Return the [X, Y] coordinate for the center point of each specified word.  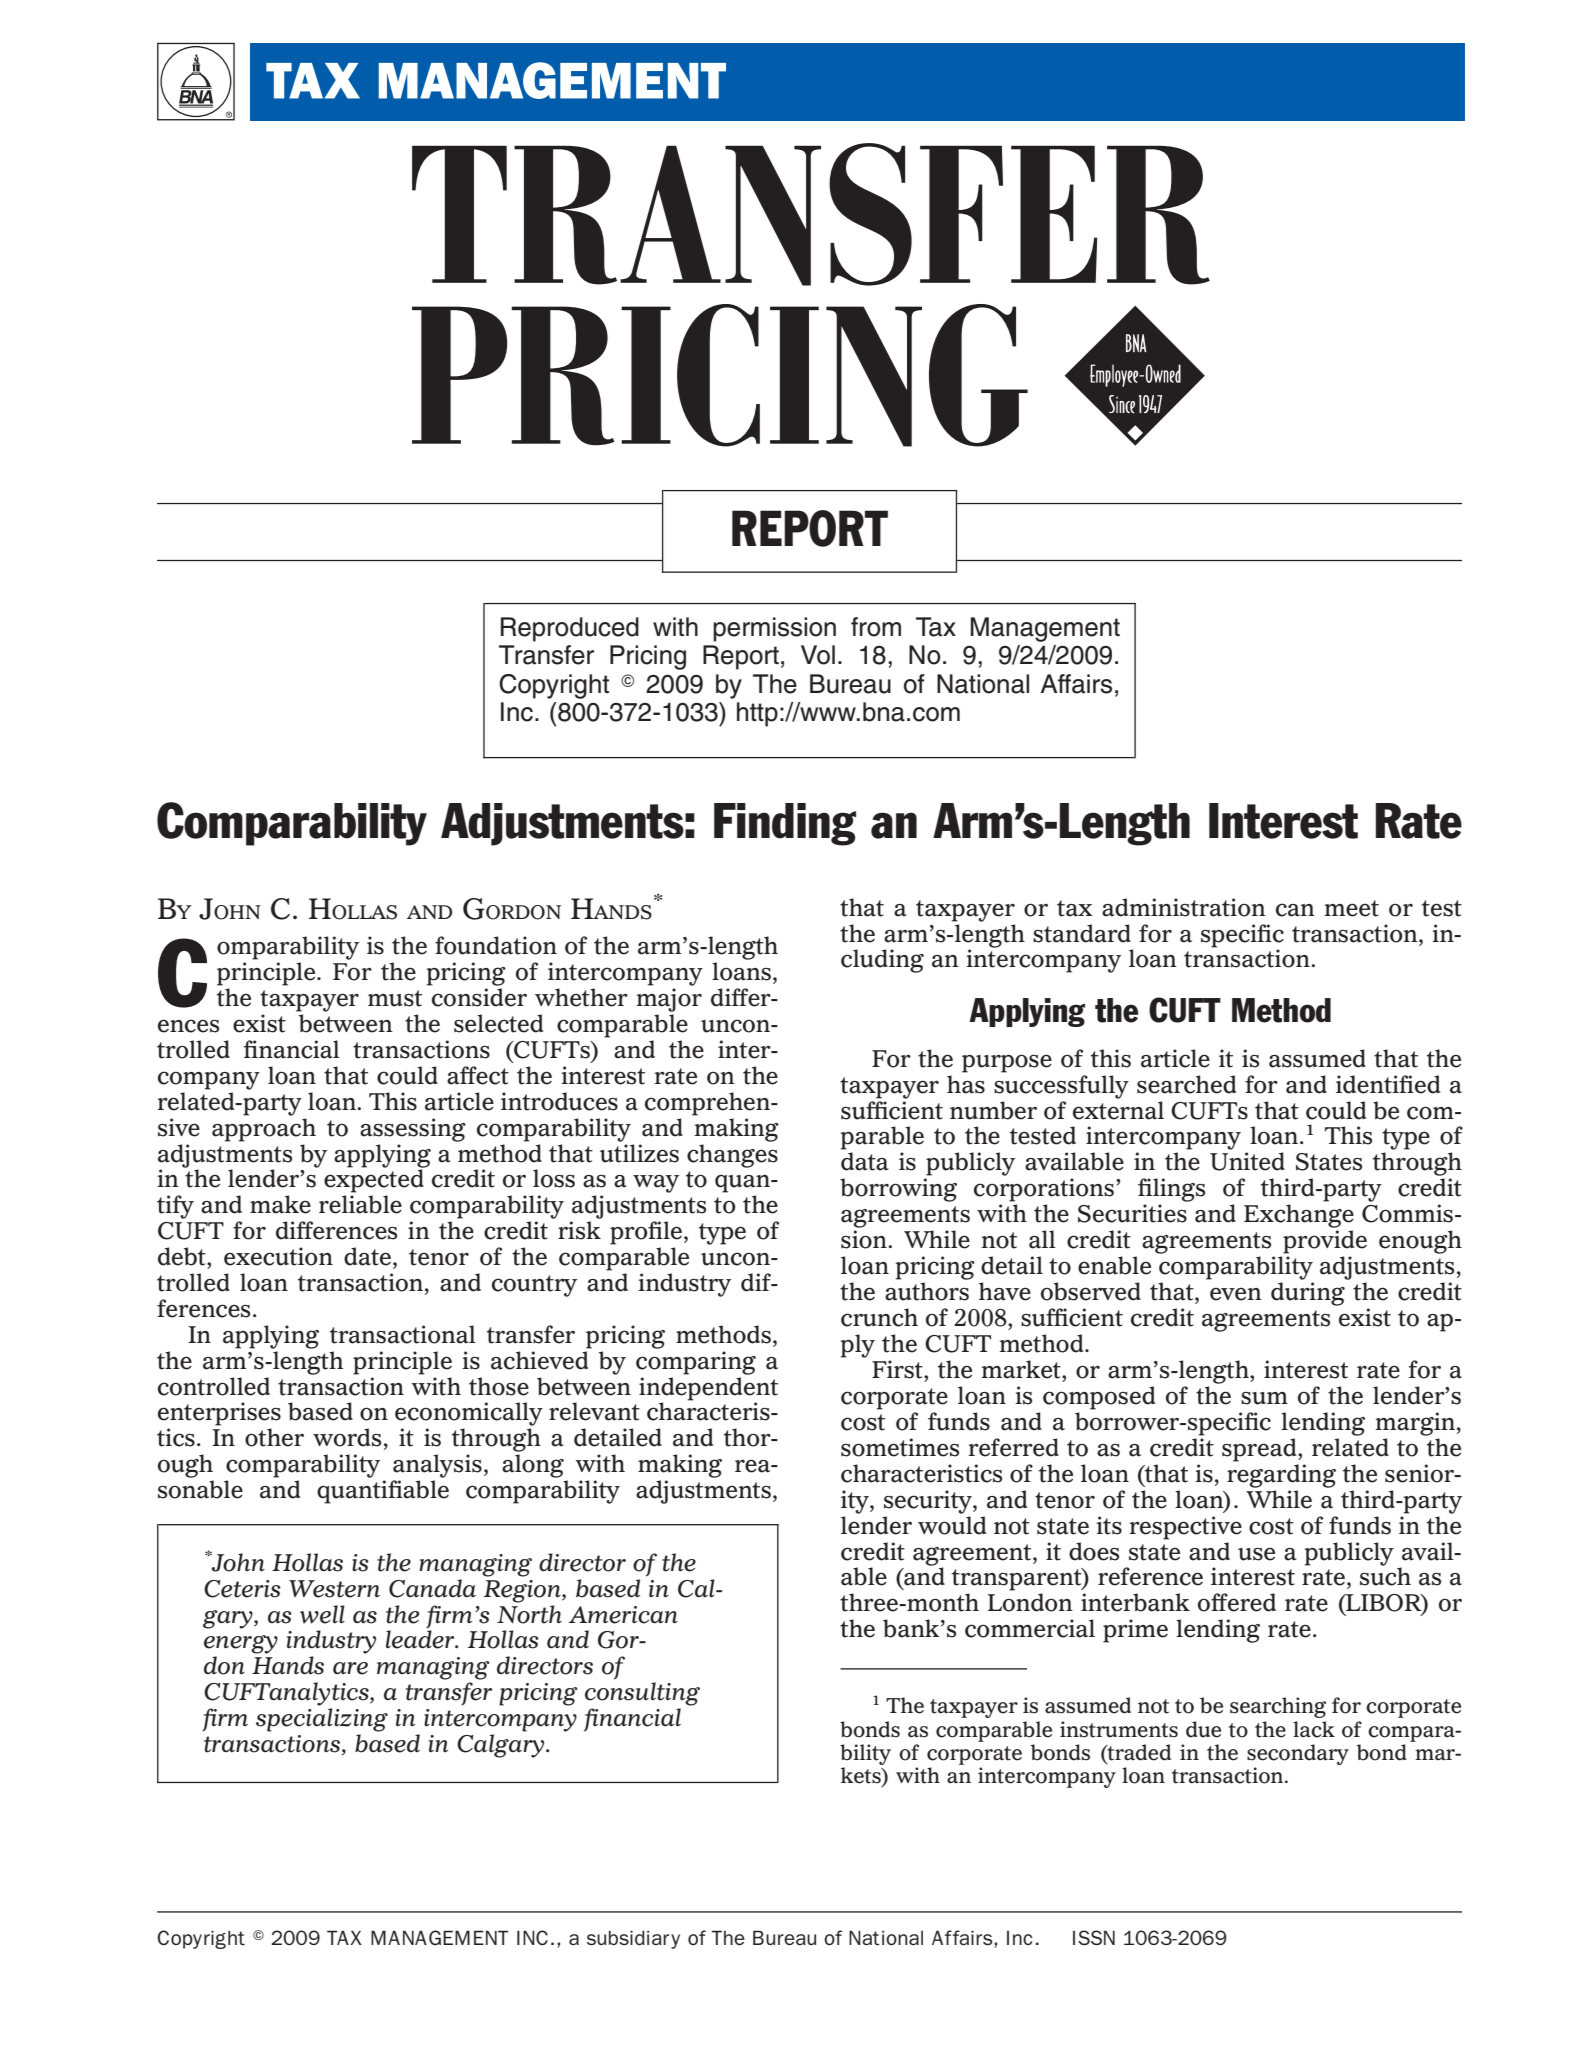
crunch [879, 1317]
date [367, 1256]
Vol [818, 655]
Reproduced [570, 629]
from [876, 627]
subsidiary [633, 1939]
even [1236, 1294]
